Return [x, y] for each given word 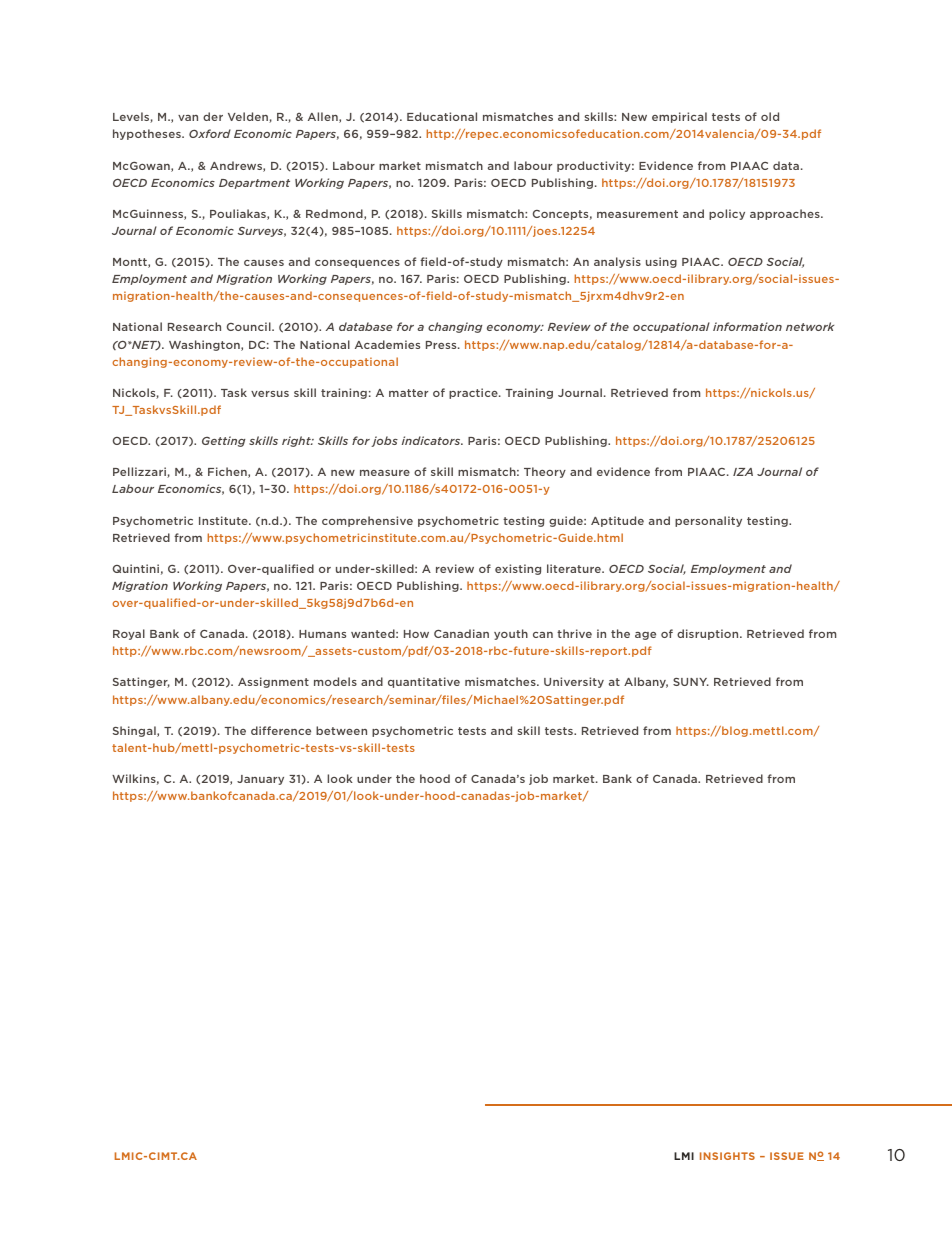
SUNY [691, 682]
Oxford [210, 133]
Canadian [461, 633]
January [260, 780]
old [770, 116]
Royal [129, 634]
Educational [442, 116]
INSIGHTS [727, 1156]
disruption [709, 634]
